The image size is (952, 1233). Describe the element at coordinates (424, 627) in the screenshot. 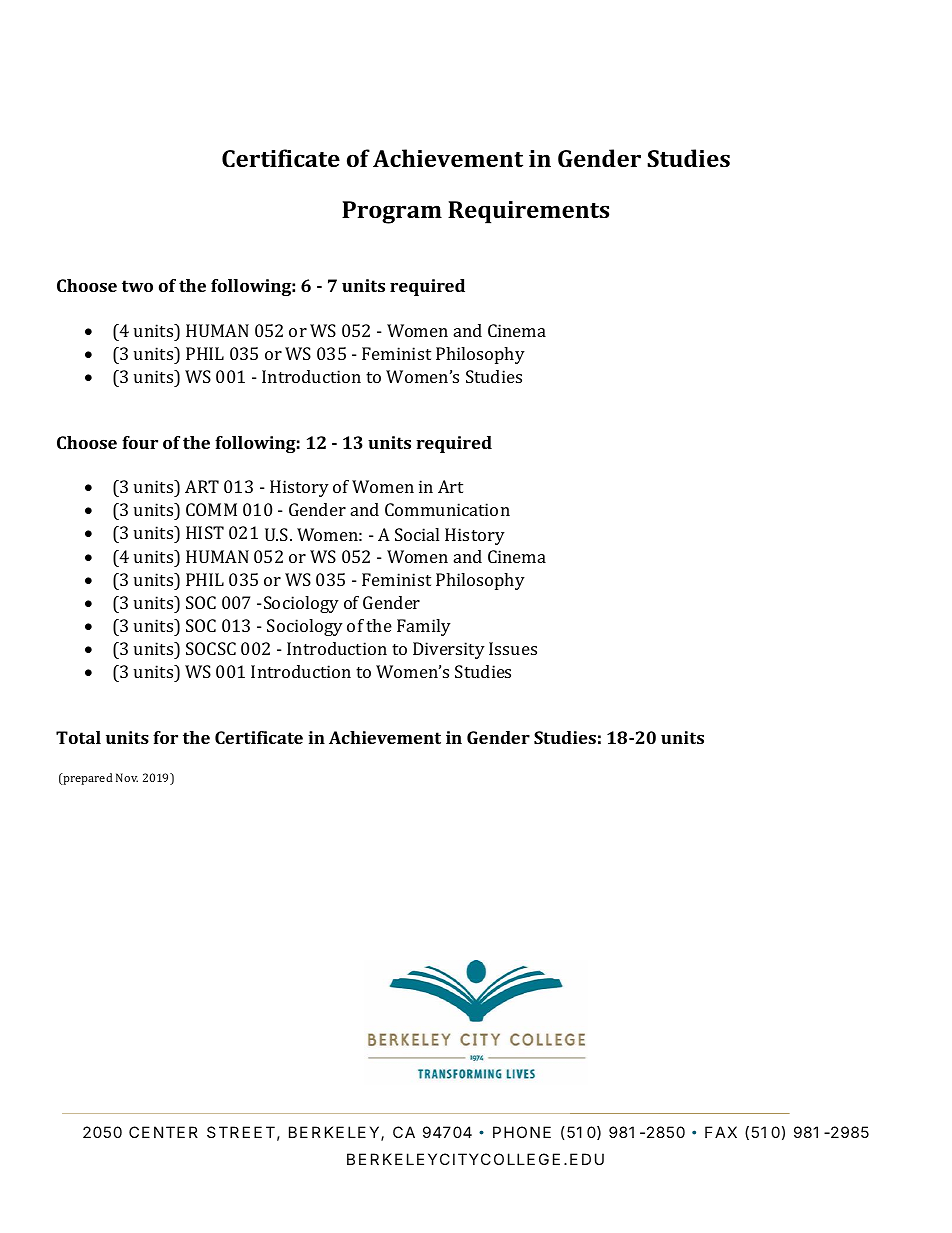

I see `Family` at that location.
